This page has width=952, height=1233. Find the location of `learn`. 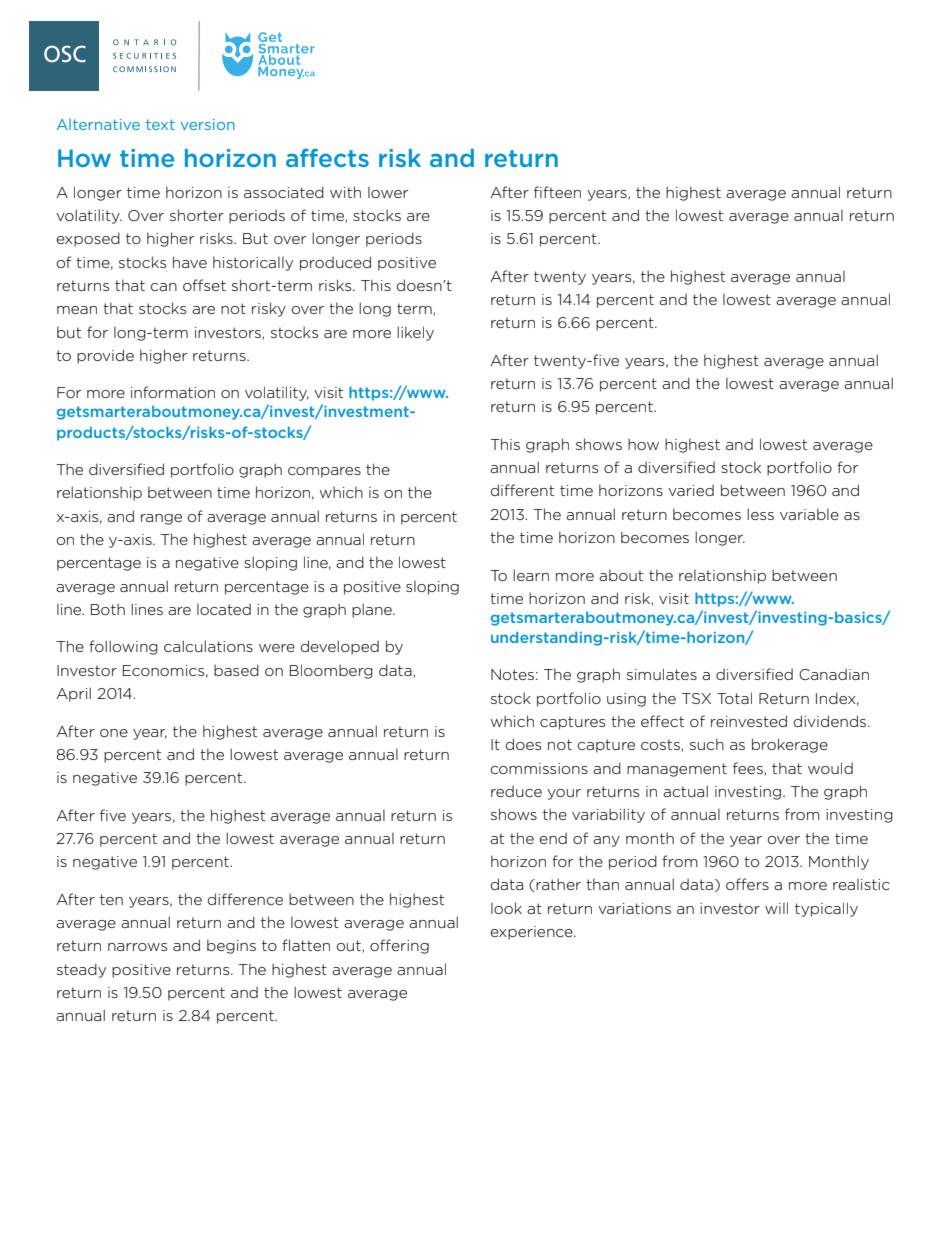

learn is located at coordinates (531, 575).
